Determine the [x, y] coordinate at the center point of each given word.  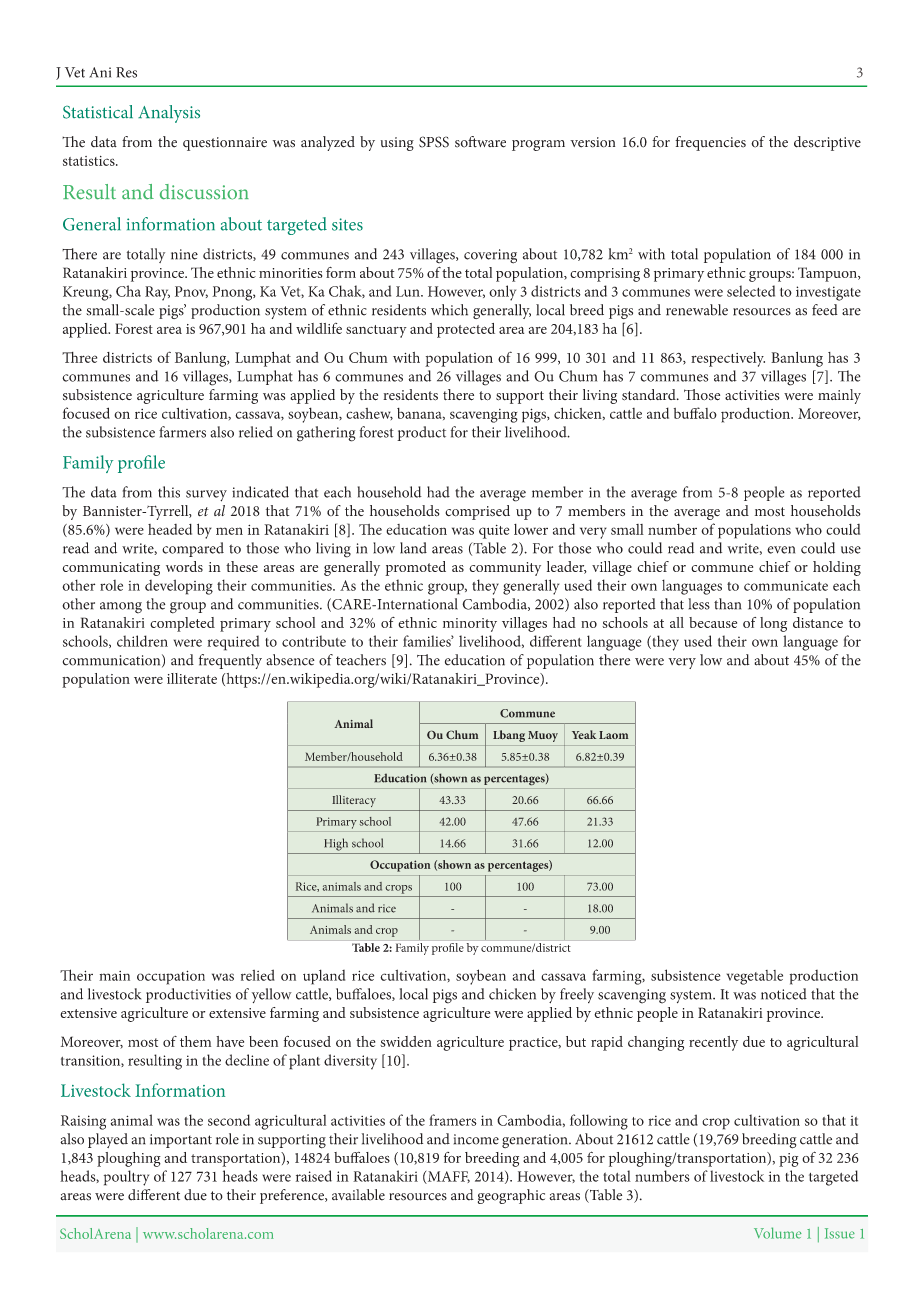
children [142, 641]
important [181, 1141]
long [773, 624]
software [480, 142]
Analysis [169, 114]
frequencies [710, 143]
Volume [778, 1233]
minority [470, 625]
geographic [511, 1196]
